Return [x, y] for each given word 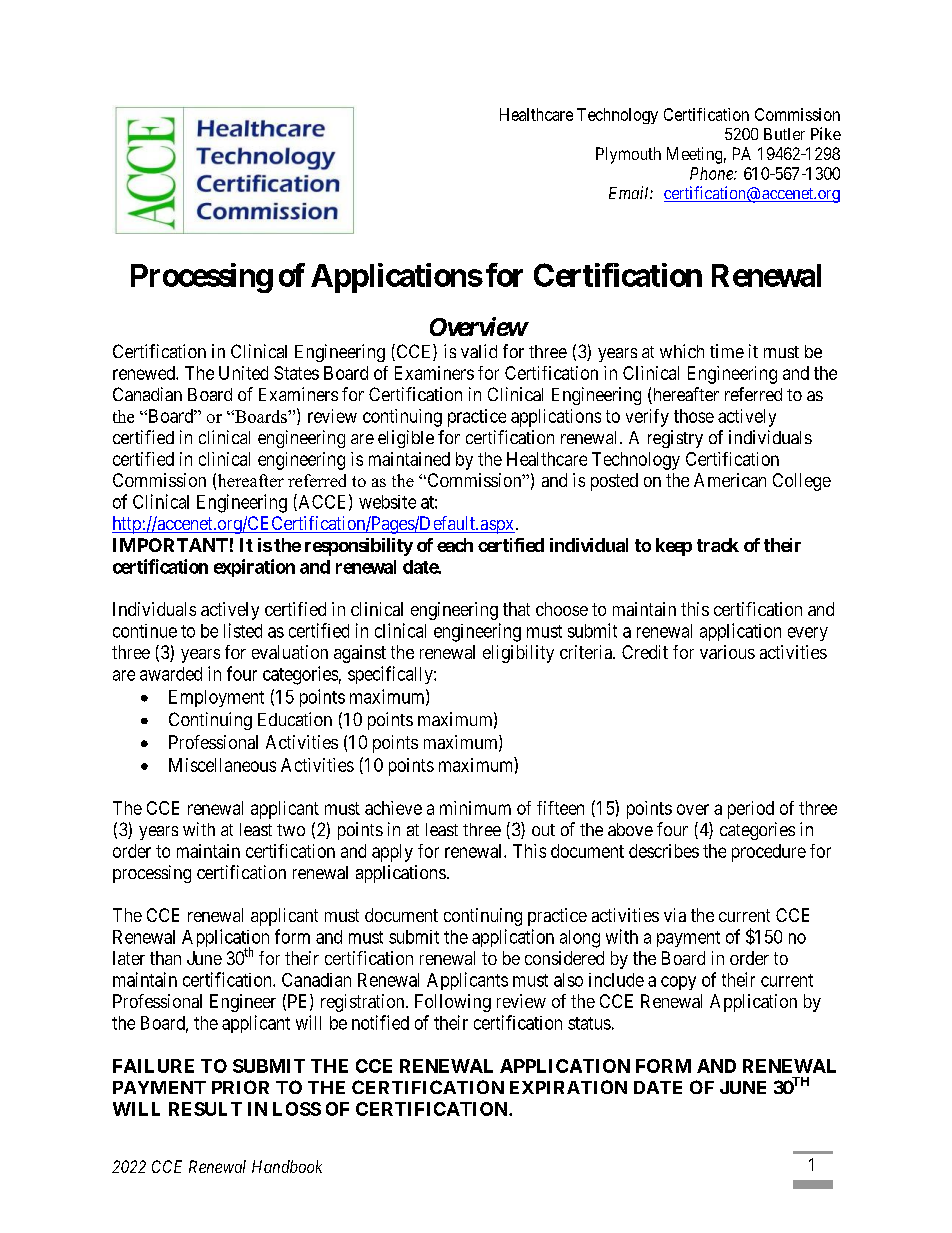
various [727, 652]
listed [243, 630]
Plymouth [628, 155]
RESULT [205, 1109]
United [243, 373]
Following [453, 1003]
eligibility [518, 654]
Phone [712, 173]
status [589, 1023]
